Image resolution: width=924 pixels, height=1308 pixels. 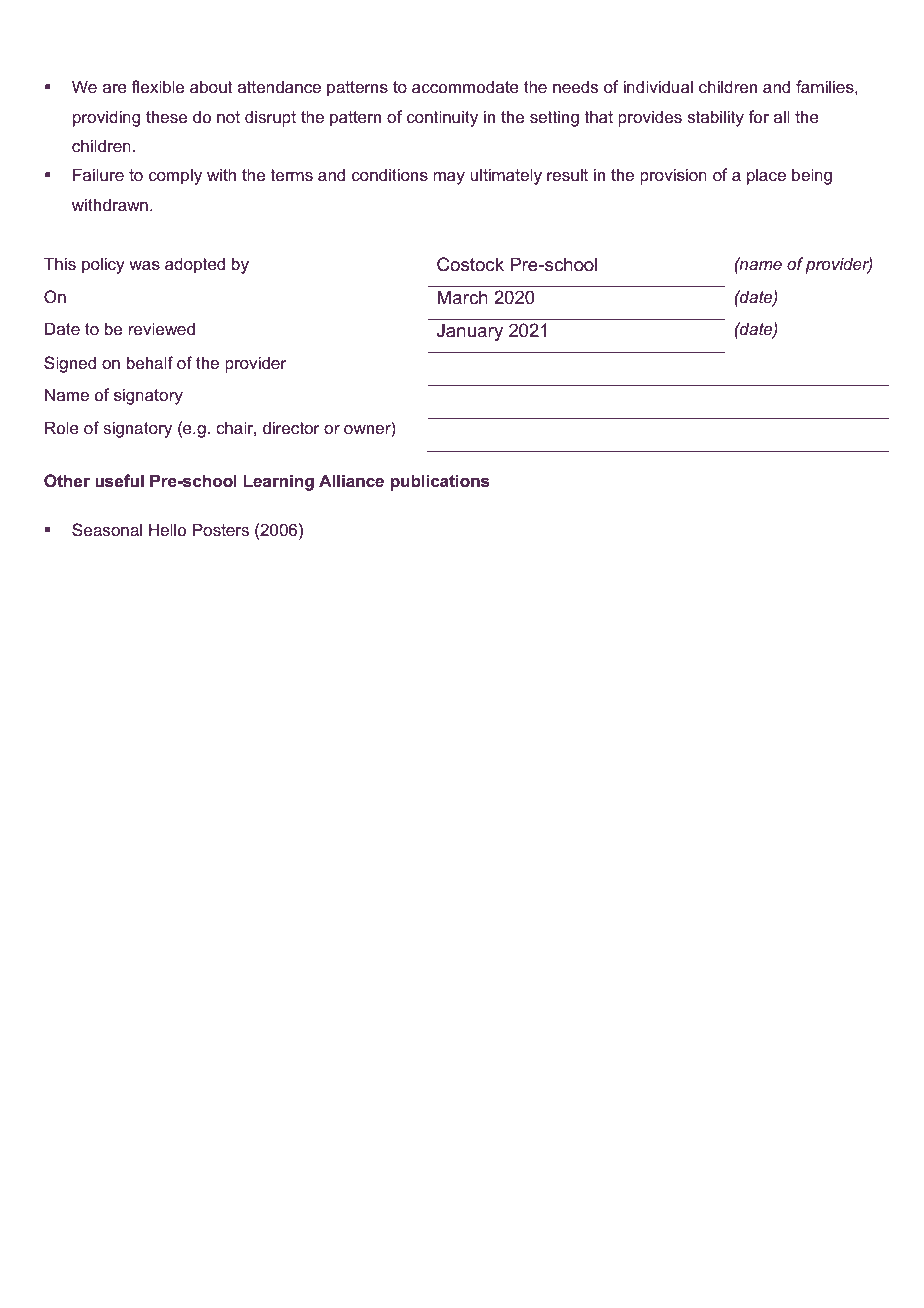 I want to click on comply, so click(x=175, y=176).
